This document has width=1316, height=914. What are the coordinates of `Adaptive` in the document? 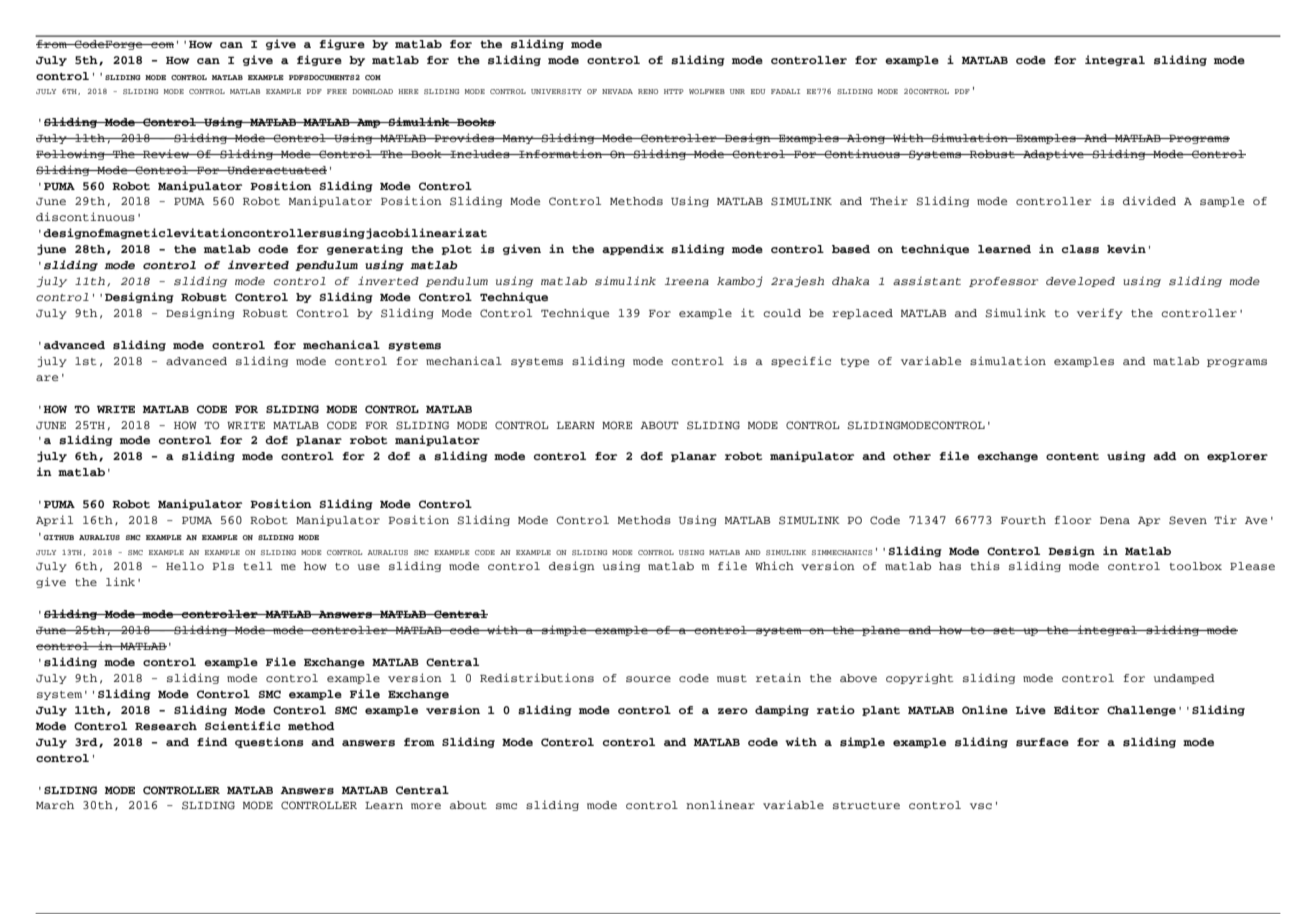 It's located at (1053, 154).
